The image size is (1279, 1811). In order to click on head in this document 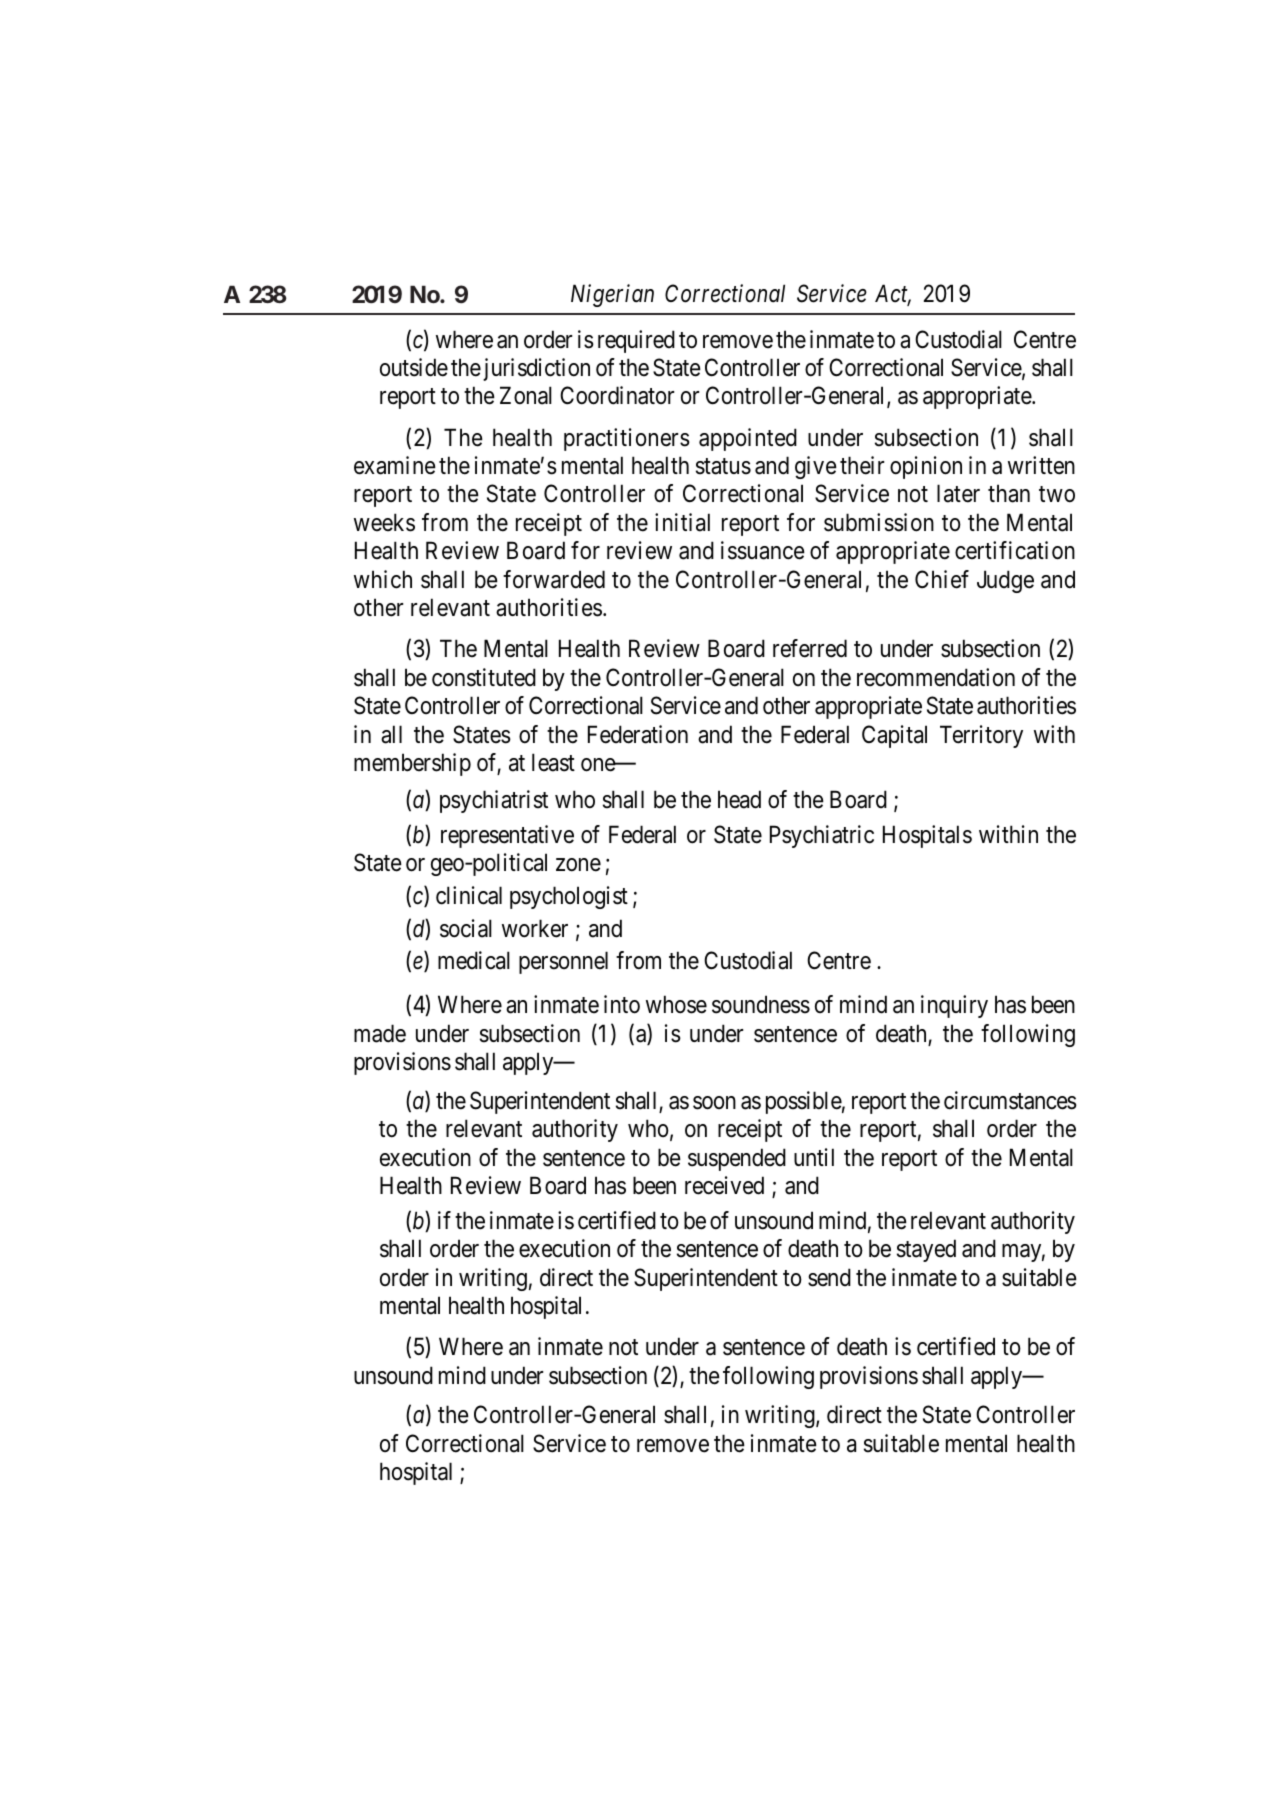, I will do `click(739, 799)`.
